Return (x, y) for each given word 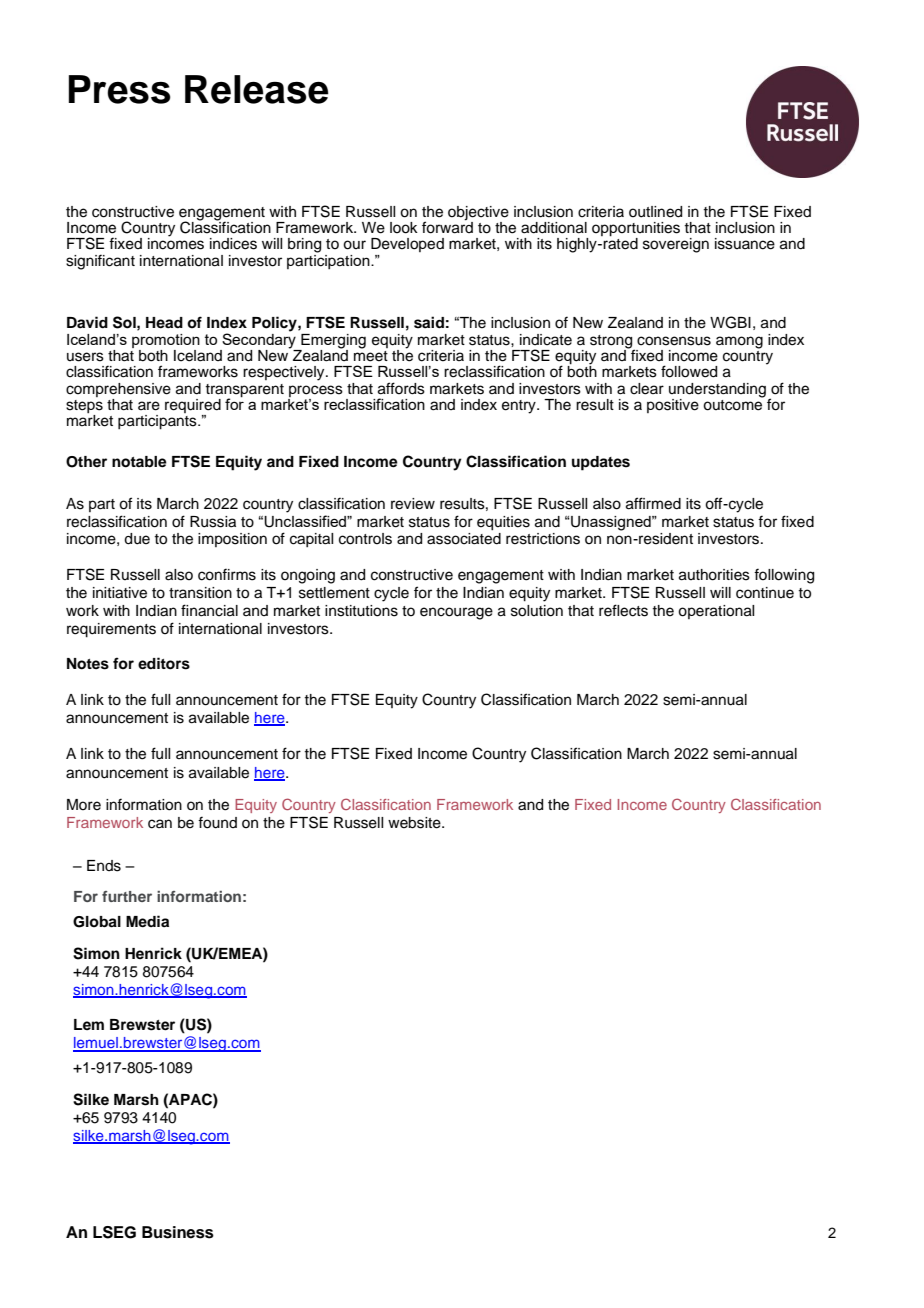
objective (478, 214)
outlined (655, 212)
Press (120, 89)
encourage (456, 613)
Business (178, 1232)
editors (164, 663)
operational (716, 612)
